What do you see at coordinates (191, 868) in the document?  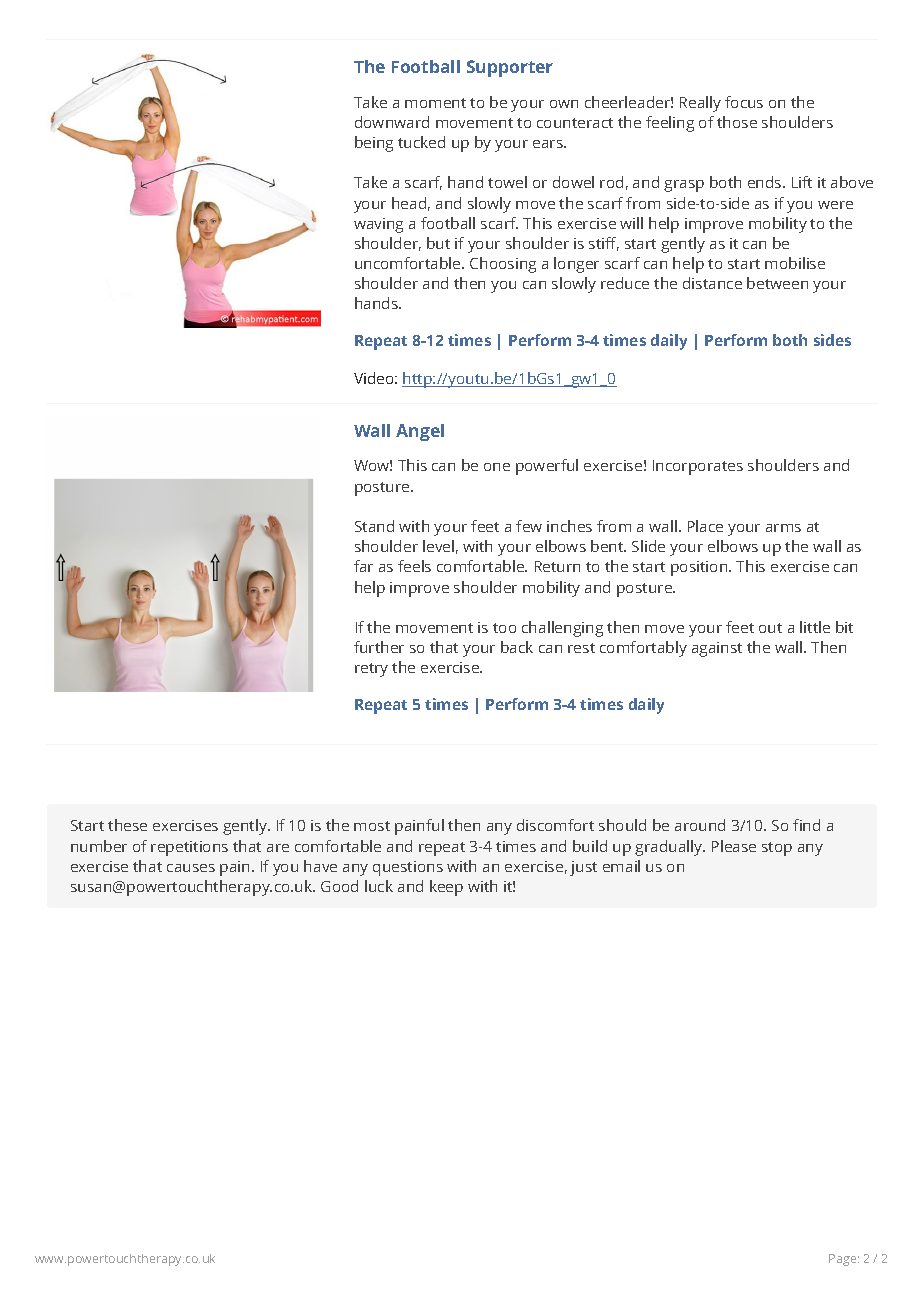 I see `causes` at bounding box center [191, 868].
